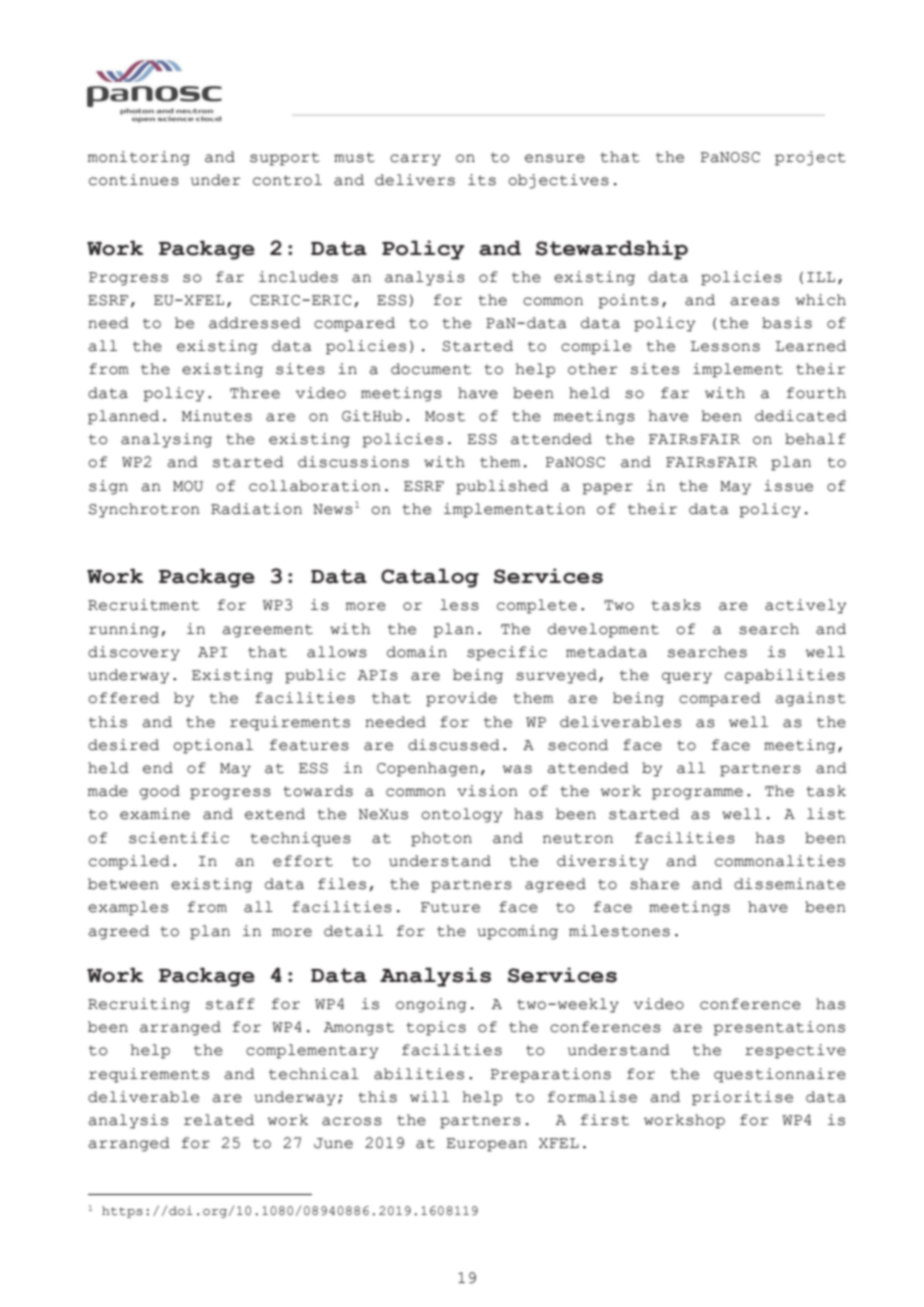  Describe the element at coordinates (219, 1120) in the screenshot. I see `related` at that location.
